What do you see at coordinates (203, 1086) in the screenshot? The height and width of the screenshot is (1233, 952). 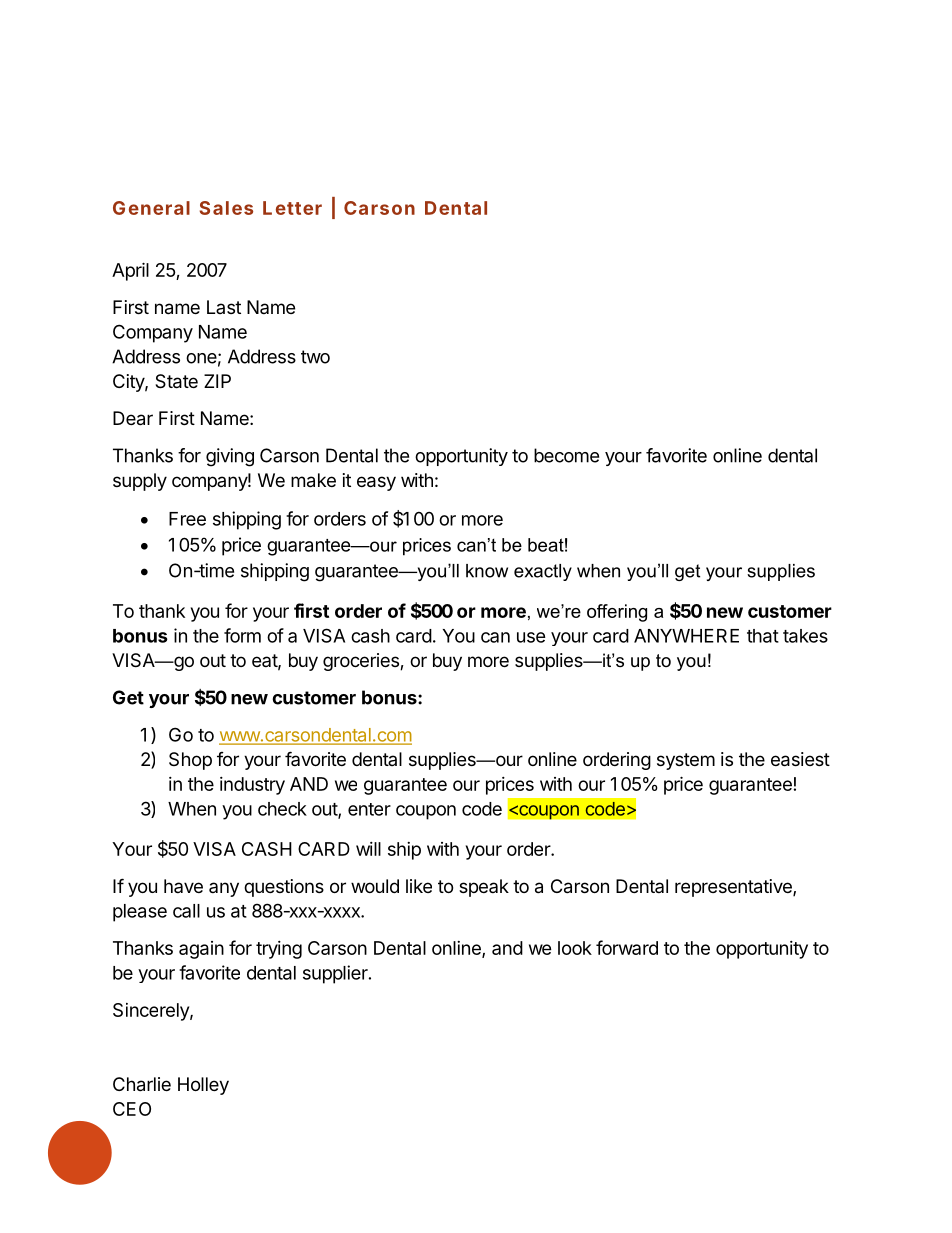 I see `Holley` at bounding box center [203, 1086].
